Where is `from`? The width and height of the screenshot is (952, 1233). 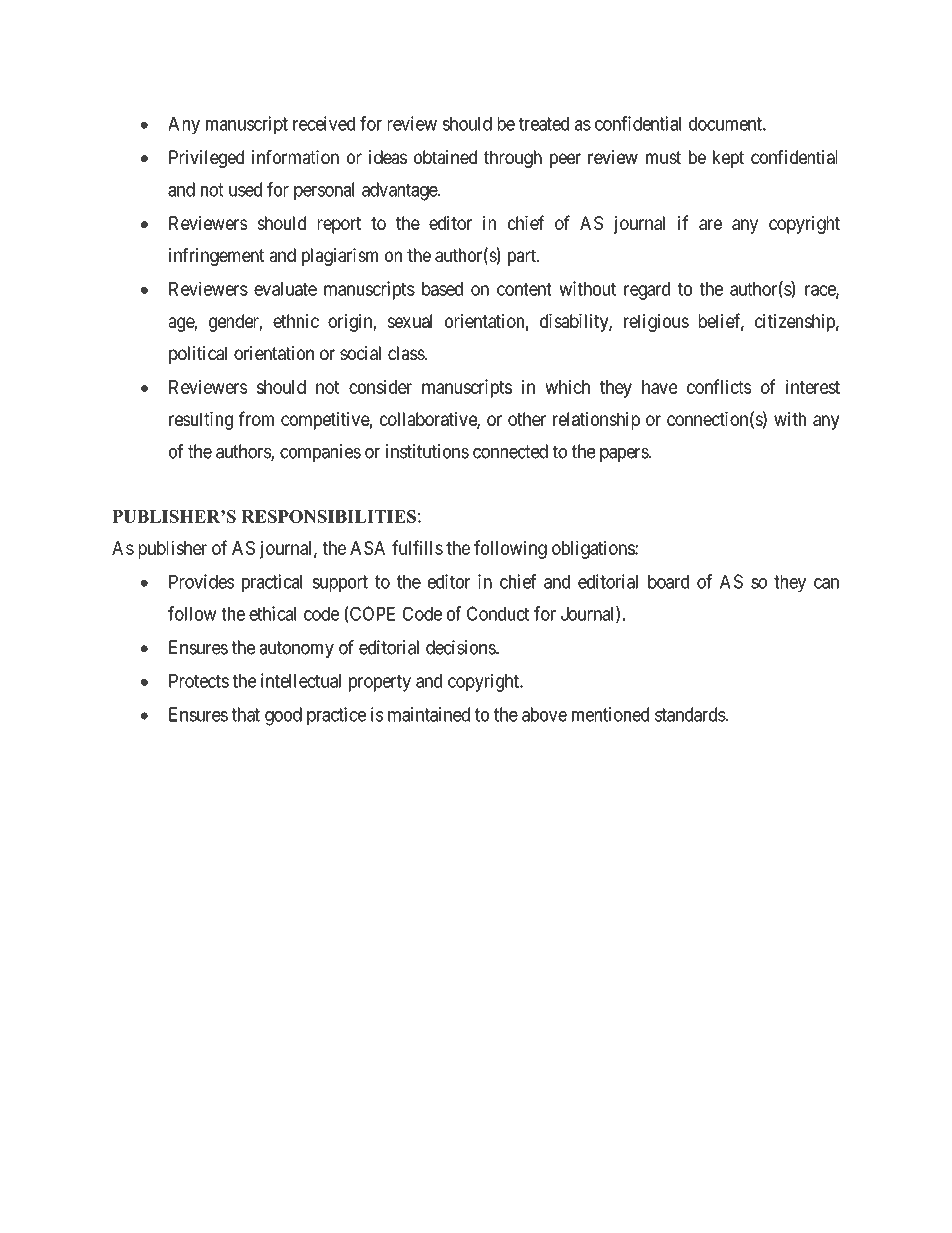 from is located at coordinates (256, 418).
